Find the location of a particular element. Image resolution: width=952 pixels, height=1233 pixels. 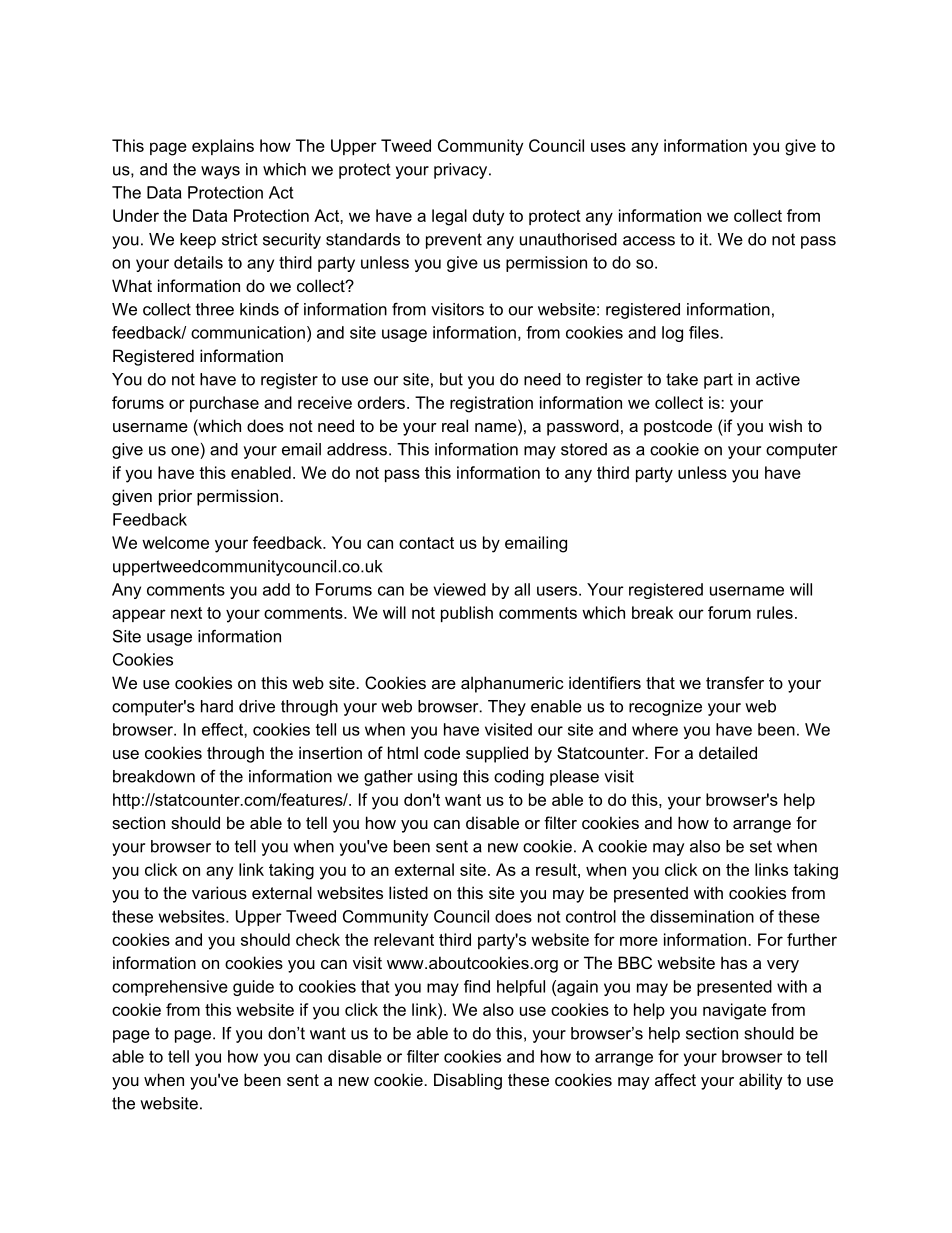

access is located at coordinates (649, 241).
